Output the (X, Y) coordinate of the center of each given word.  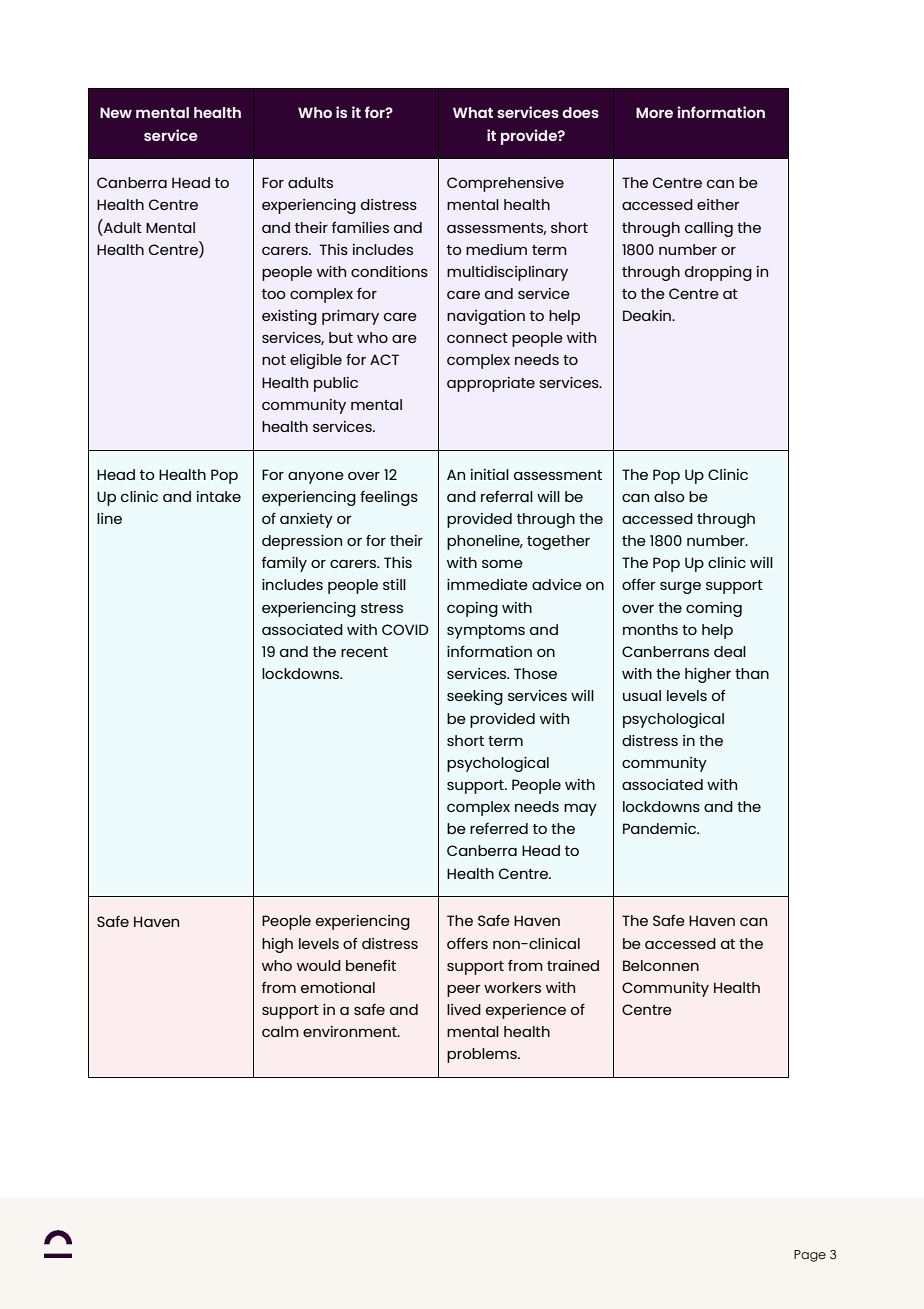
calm (280, 1031)
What (473, 112)
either (718, 204)
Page (810, 1256)
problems (483, 1055)
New (116, 112)
